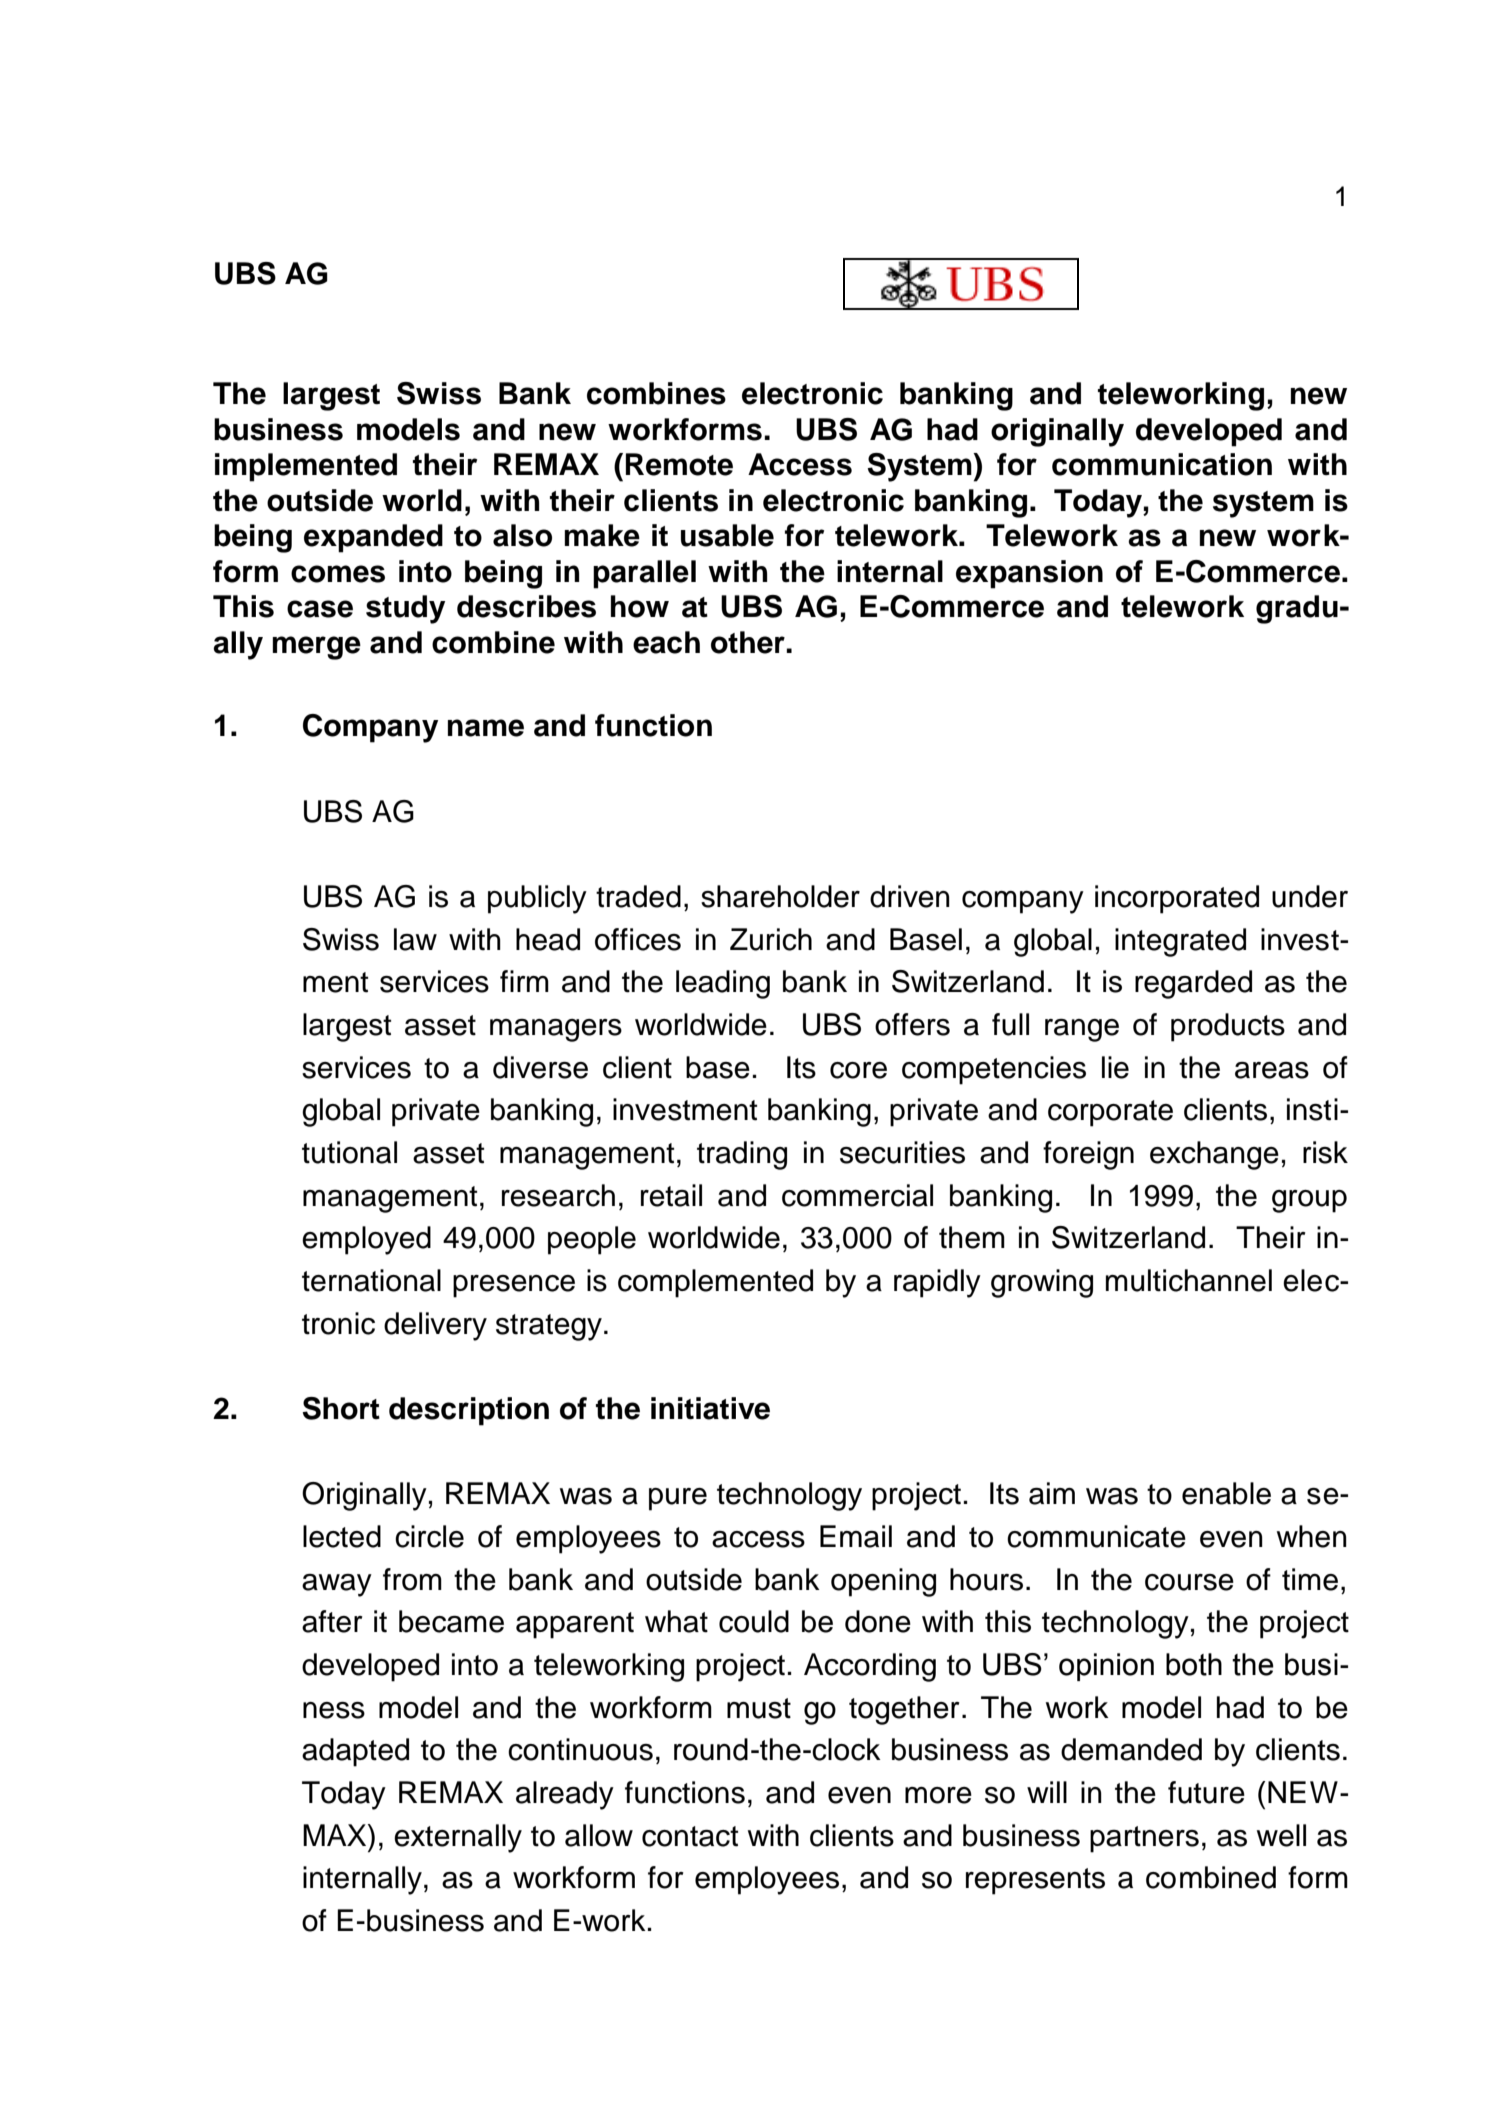 The width and height of the image is (1491, 2108). Describe the element at coordinates (1310, 896) in the image. I see `under` at that location.
